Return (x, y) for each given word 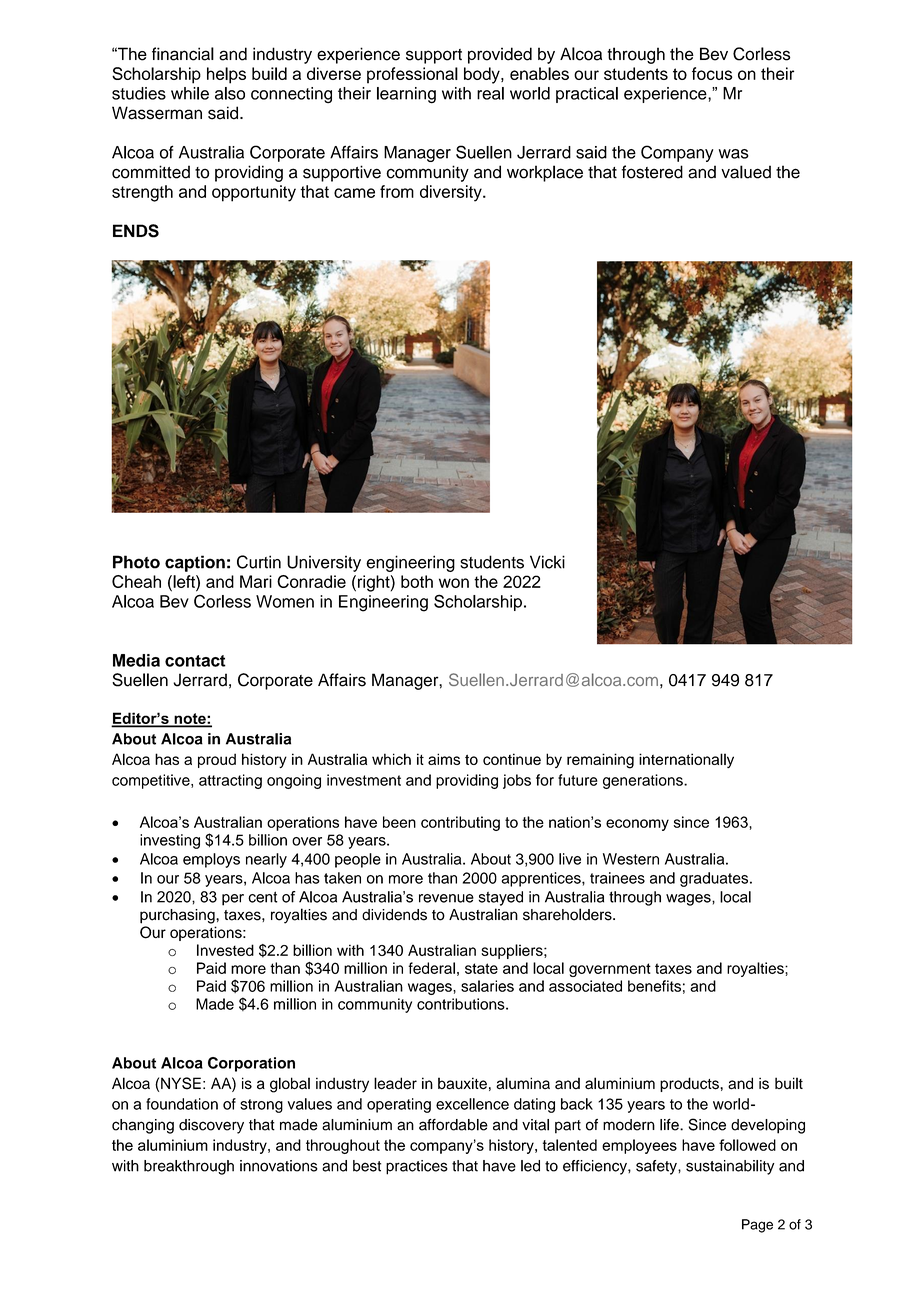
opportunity (254, 193)
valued (746, 172)
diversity (452, 193)
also (230, 93)
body (483, 75)
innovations (279, 1166)
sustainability (730, 1167)
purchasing (178, 916)
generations (644, 781)
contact (195, 661)
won (454, 583)
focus (712, 73)
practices (417, 1167)
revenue (446, 898)
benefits (654, 986)
